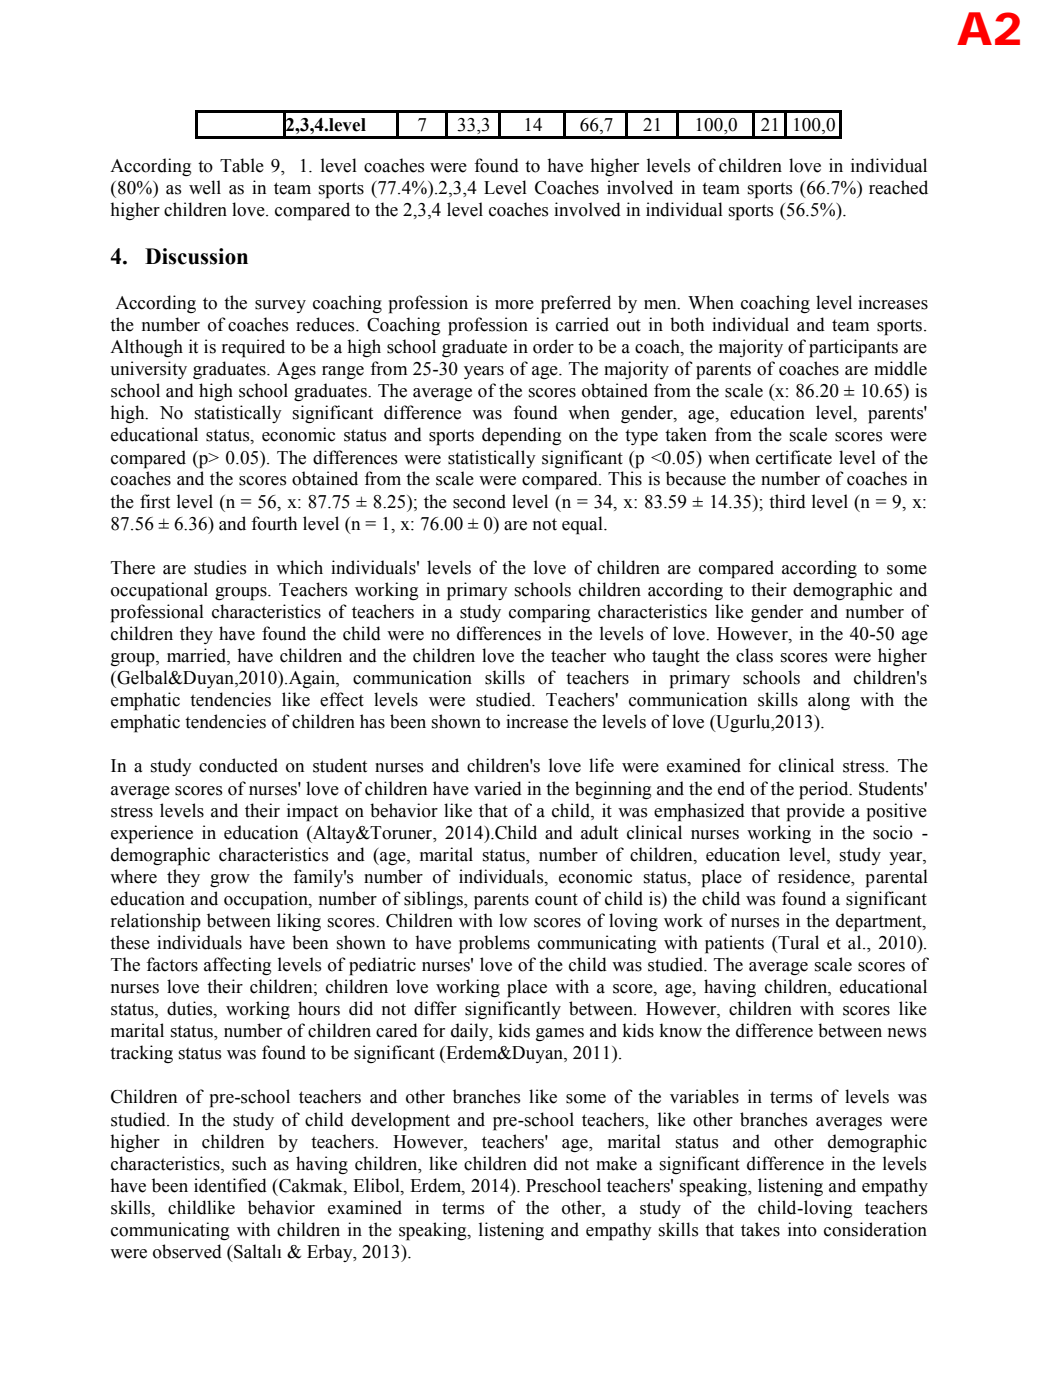  What do you see at coordinates (205, 187) in the image?
I see `well` at bounding box center [205, 187].
